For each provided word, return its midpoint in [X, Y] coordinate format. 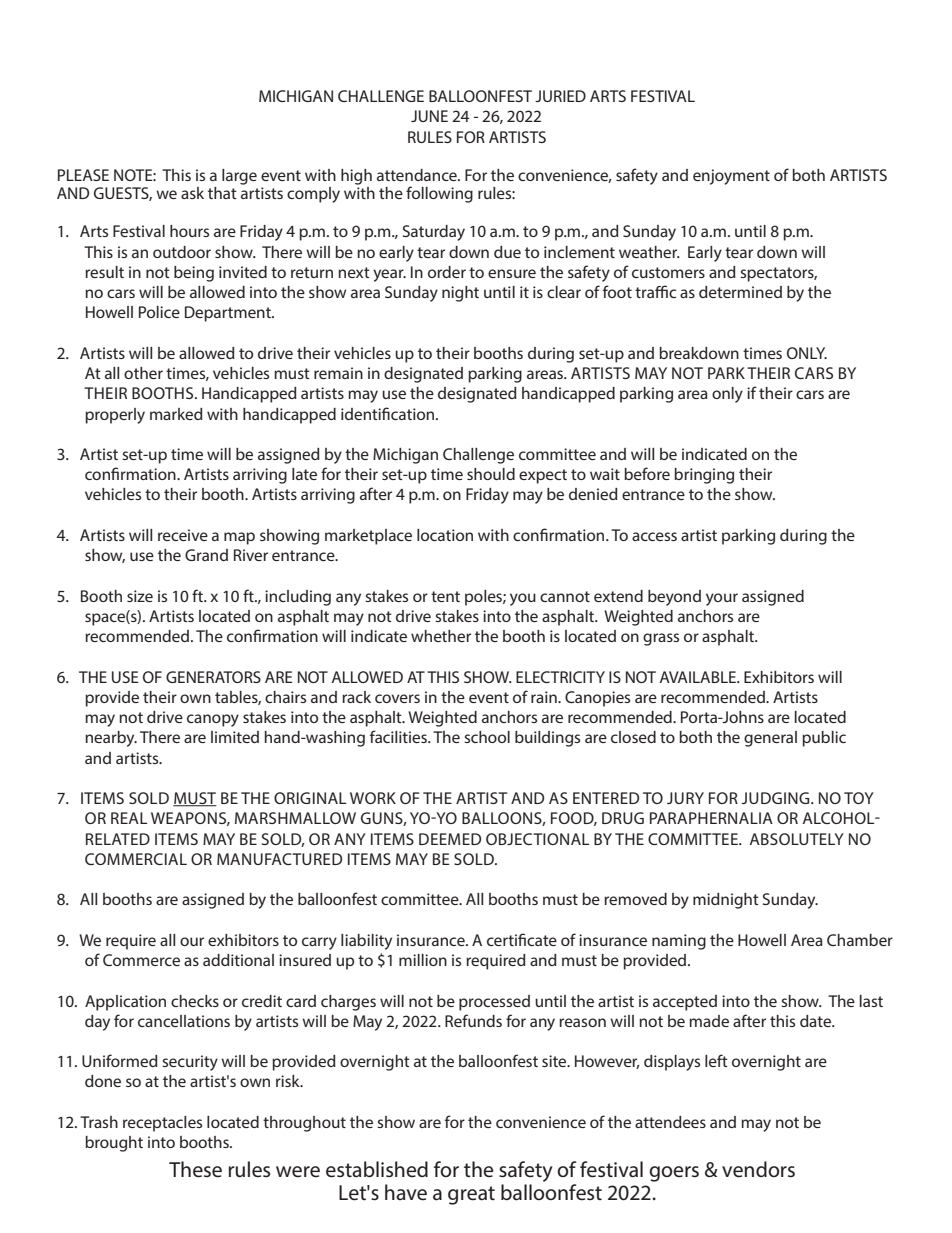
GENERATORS [213, 677]
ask [192, 193]
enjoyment [731, 177]
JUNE [429, 116]
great [471, 1195]
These [195, 1169]
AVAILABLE [699, 677]
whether [441, 636]
